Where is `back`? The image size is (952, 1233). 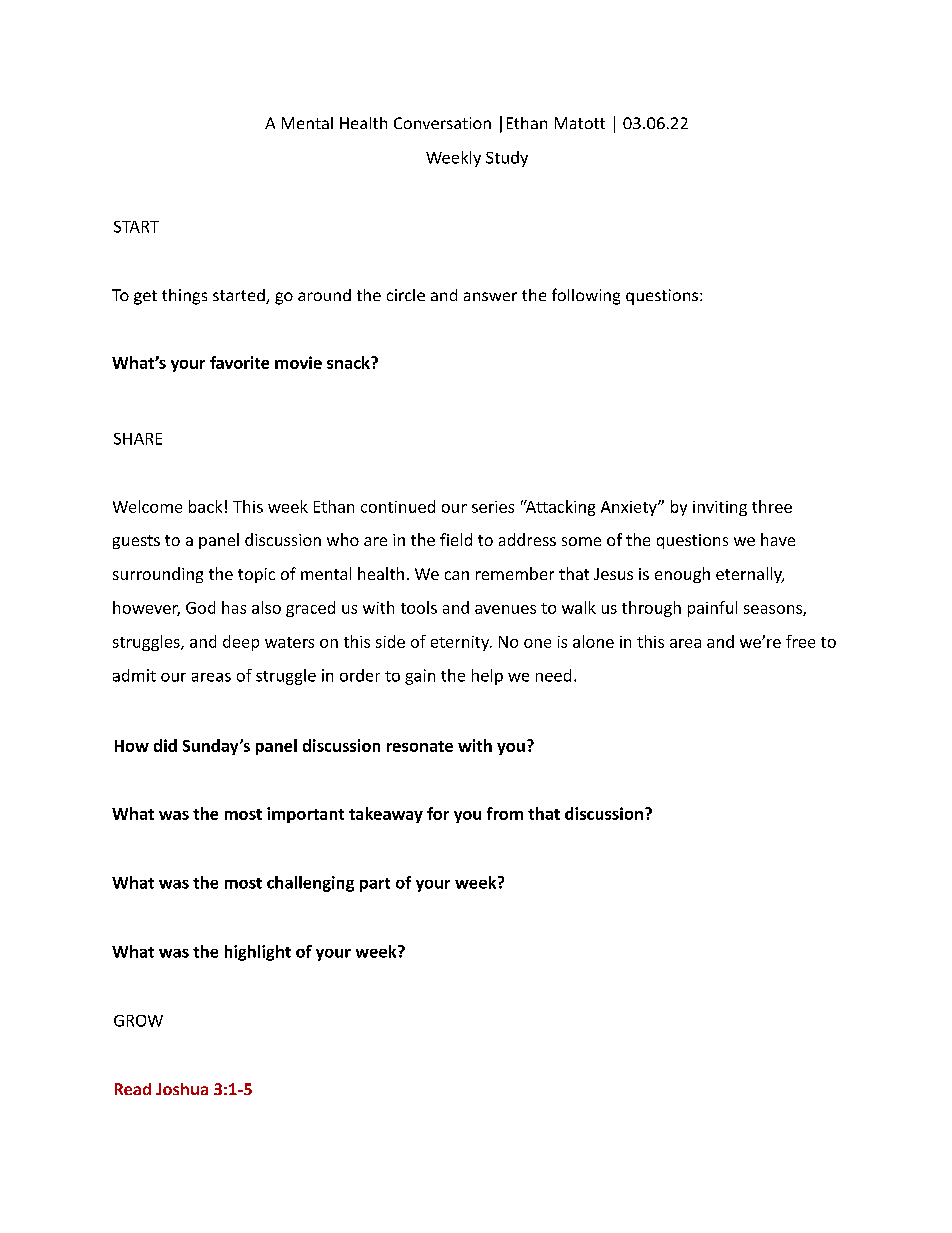 back is located at coordinates (205, 506).
